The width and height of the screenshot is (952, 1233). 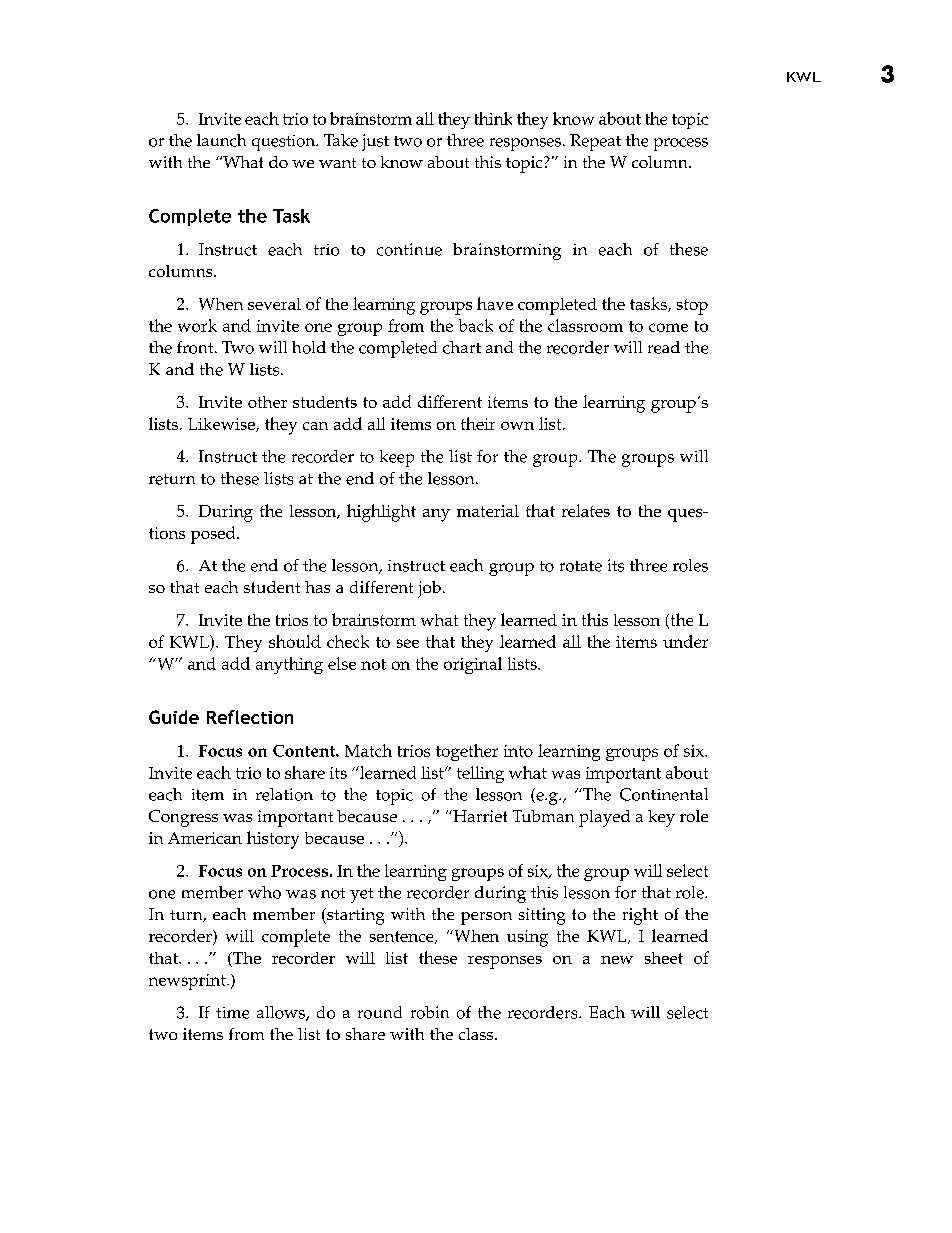 What do you see at coordinates (232, 1013) in the screenshot?
I see `time` at bounding box center [232, 1013].
